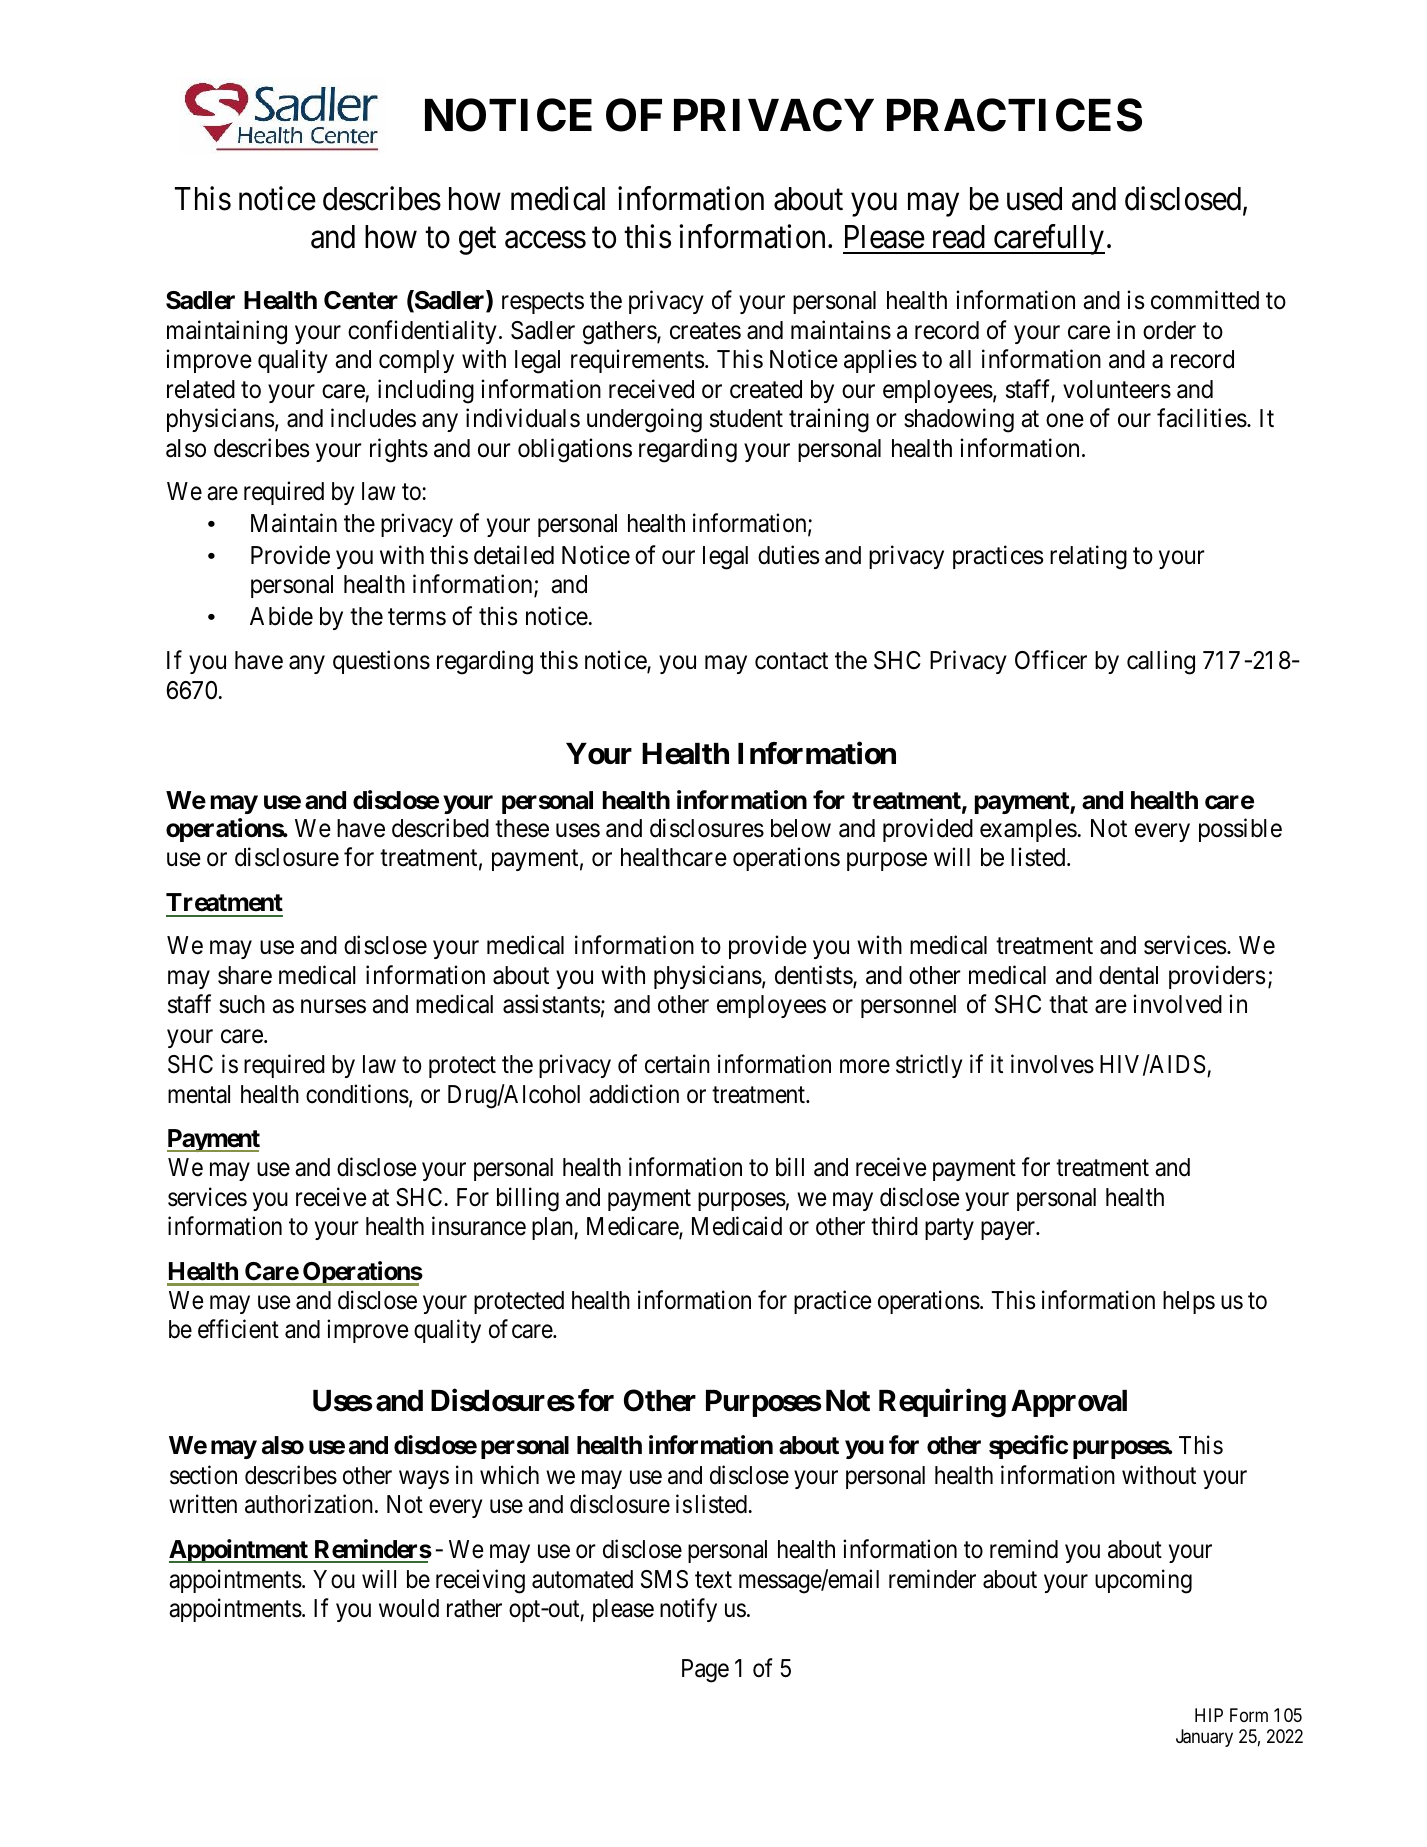  What do you see at coordinates (1128, 975) in the screenshot?
I see `dental` at bounding box center [1128, 975].
